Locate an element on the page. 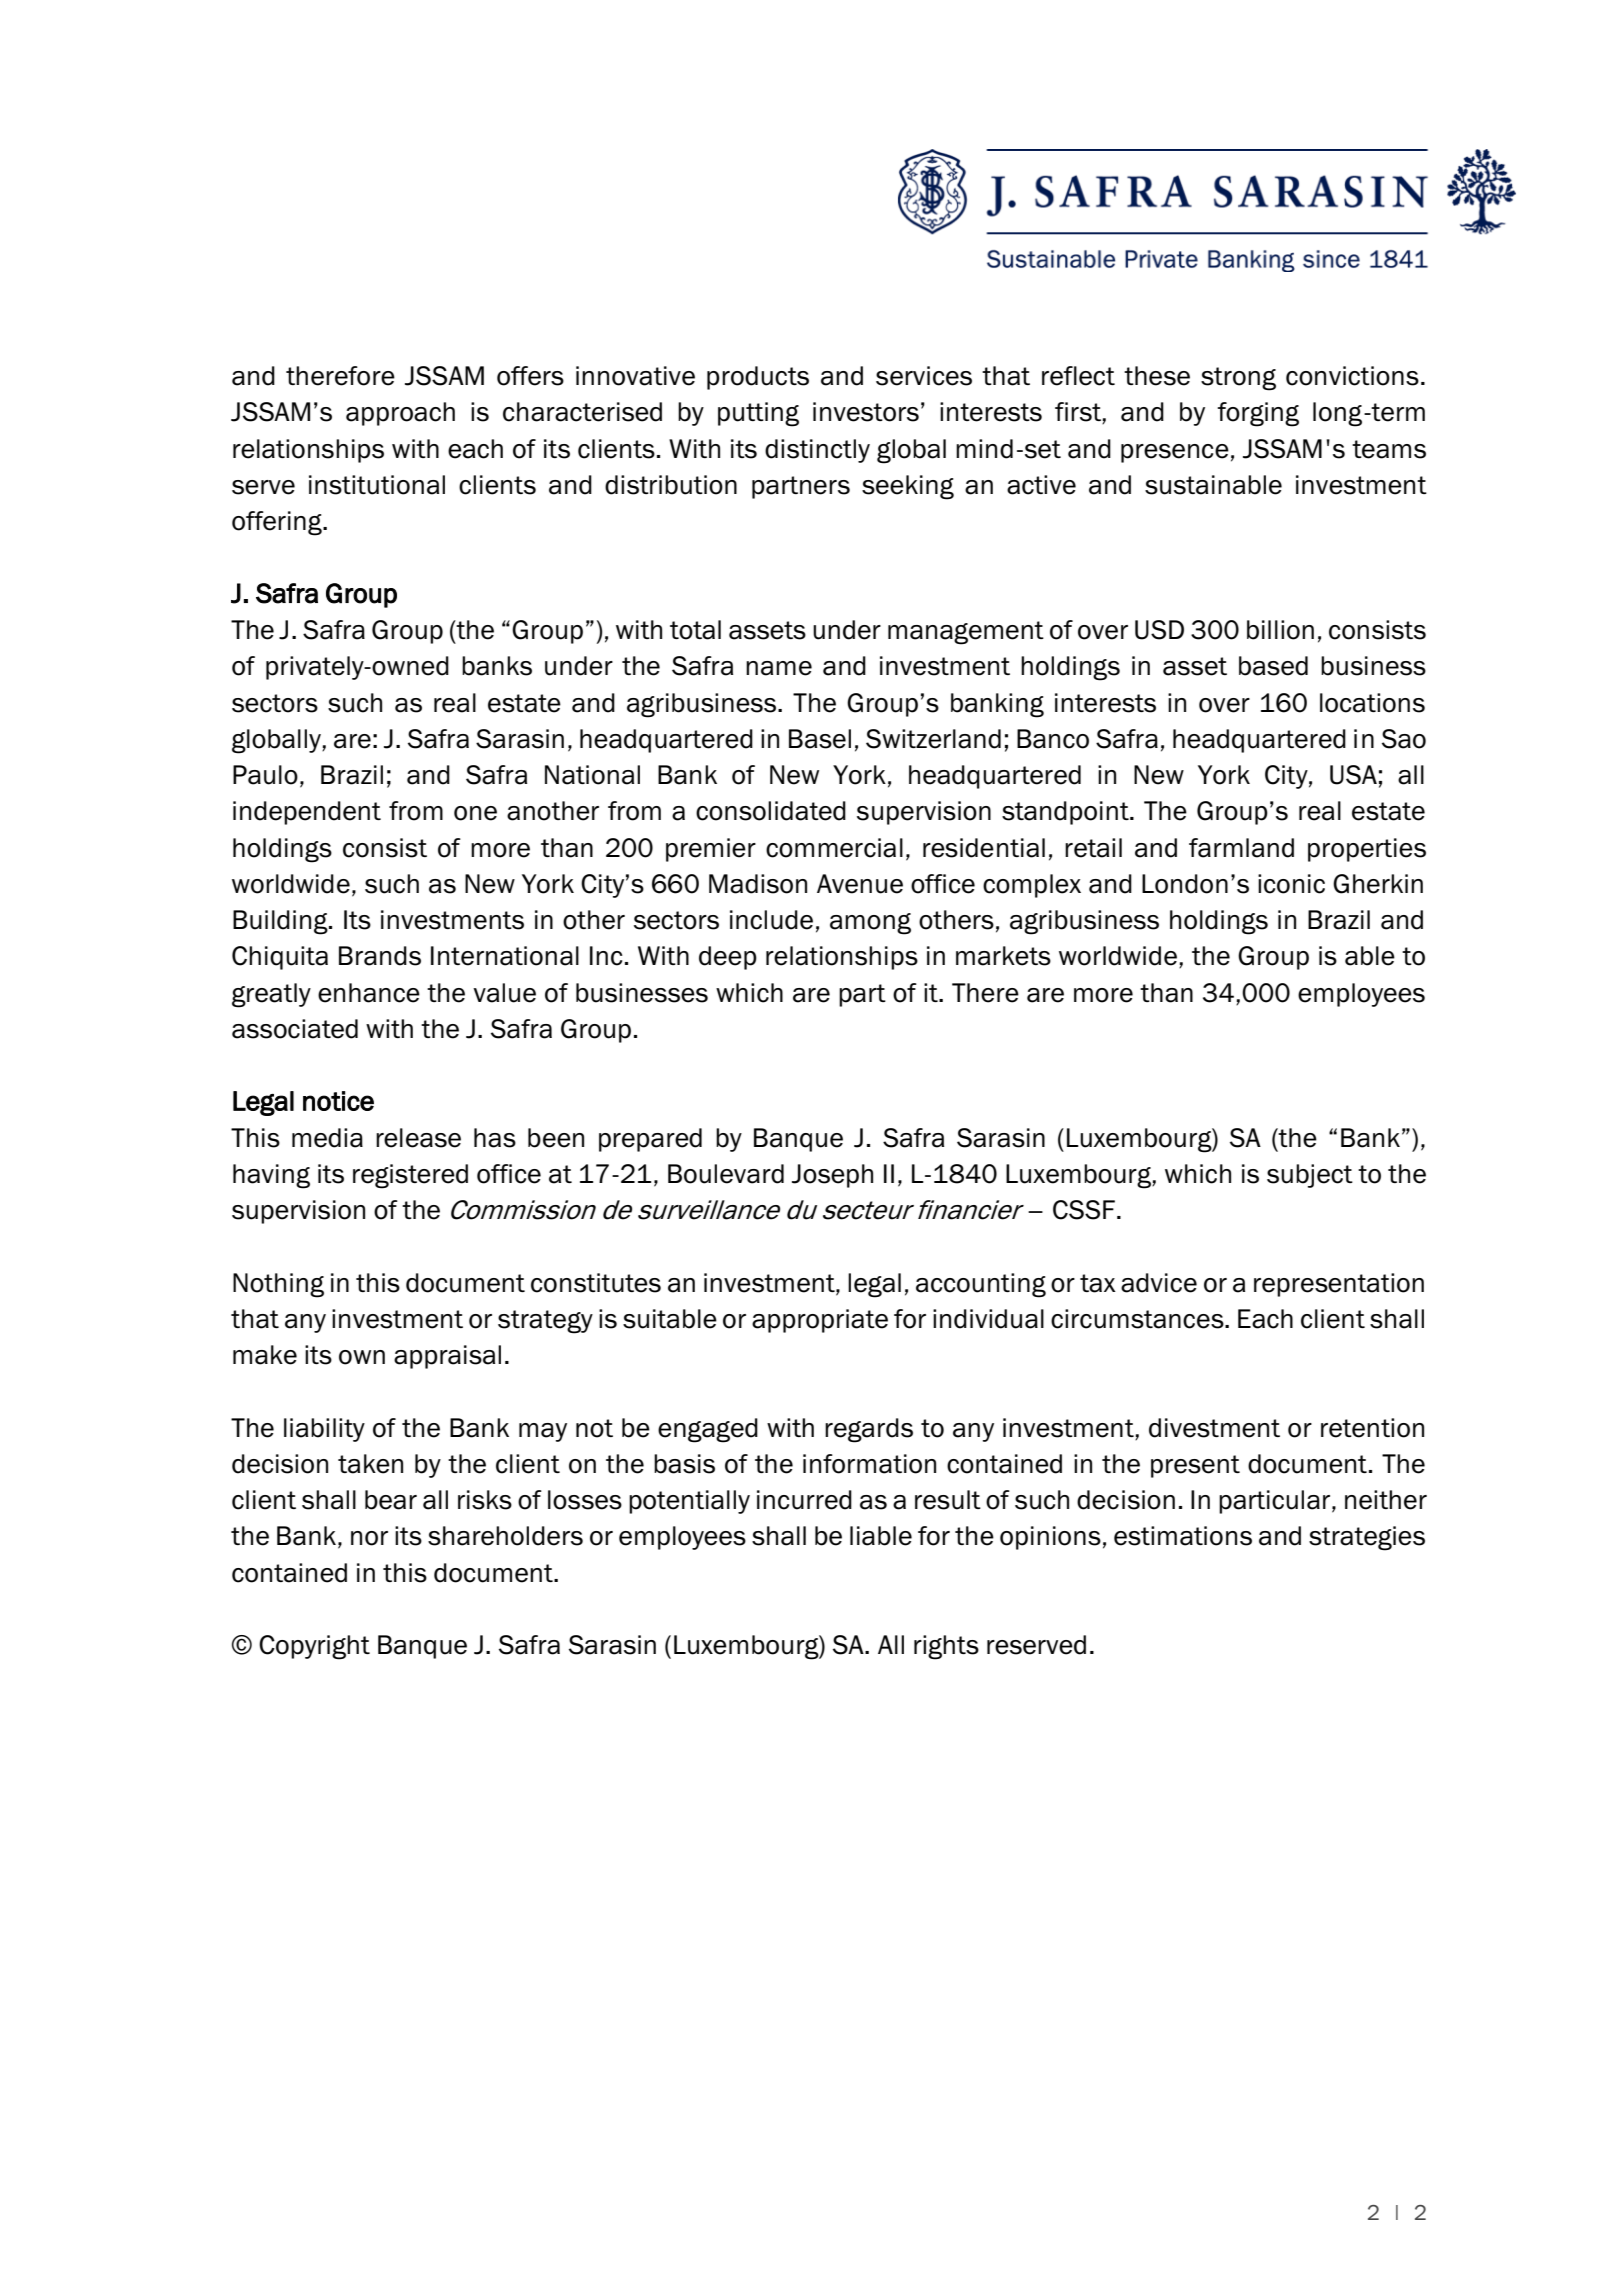 This document has width=1620, height=2290. approach is located at coordinates (400, 414).
